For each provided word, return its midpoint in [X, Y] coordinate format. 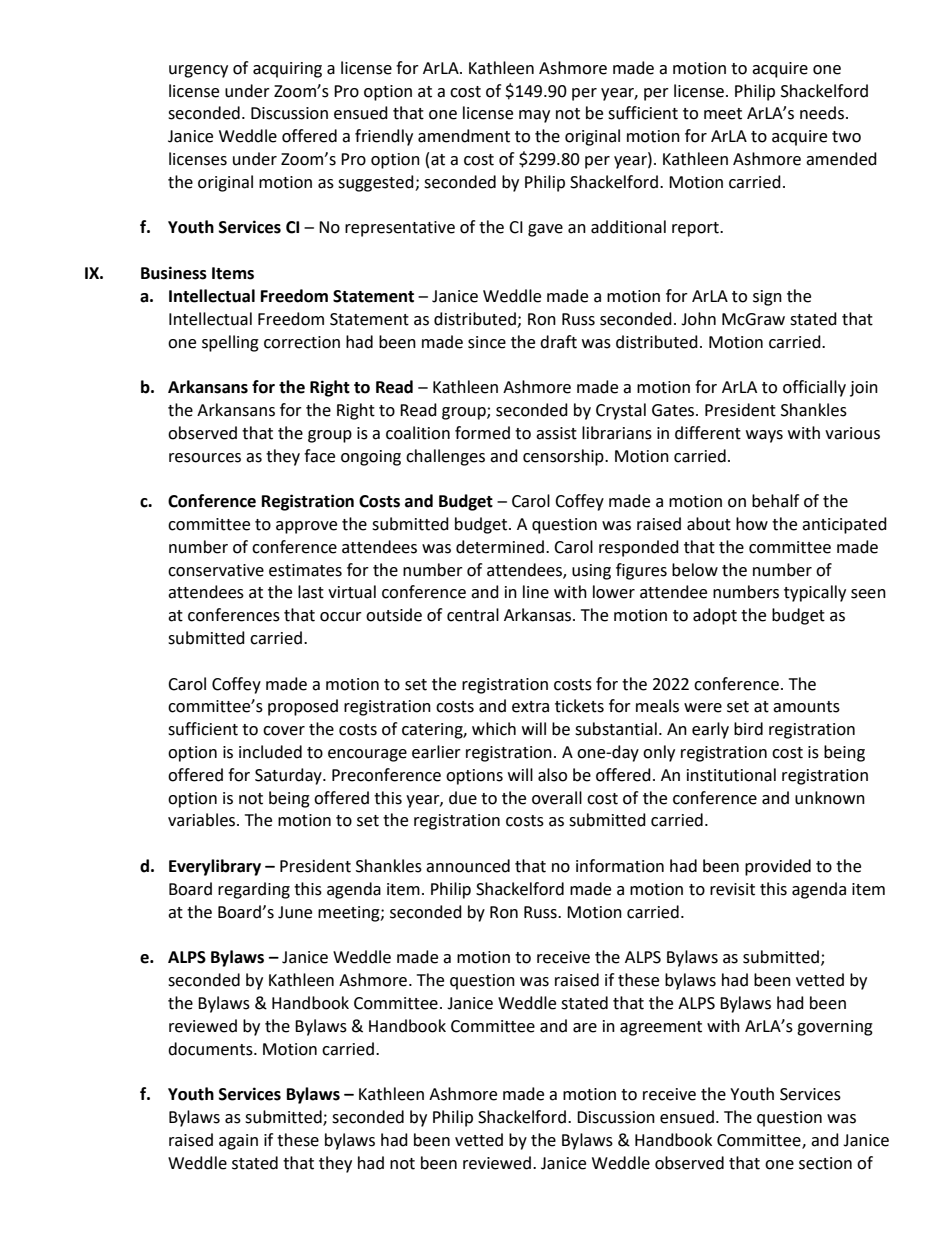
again [238, 1142]
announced [468, 866]
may [534, 116]
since [487, 342]
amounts [806, 707]
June [295, 912]
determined [501, 547]
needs [822, 113]
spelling [230, 343]
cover [284, 731]
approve [306, 527]
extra [530, 707]
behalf [775, 501]
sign [767, 298]
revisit [732, 889]
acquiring [287, 70]
